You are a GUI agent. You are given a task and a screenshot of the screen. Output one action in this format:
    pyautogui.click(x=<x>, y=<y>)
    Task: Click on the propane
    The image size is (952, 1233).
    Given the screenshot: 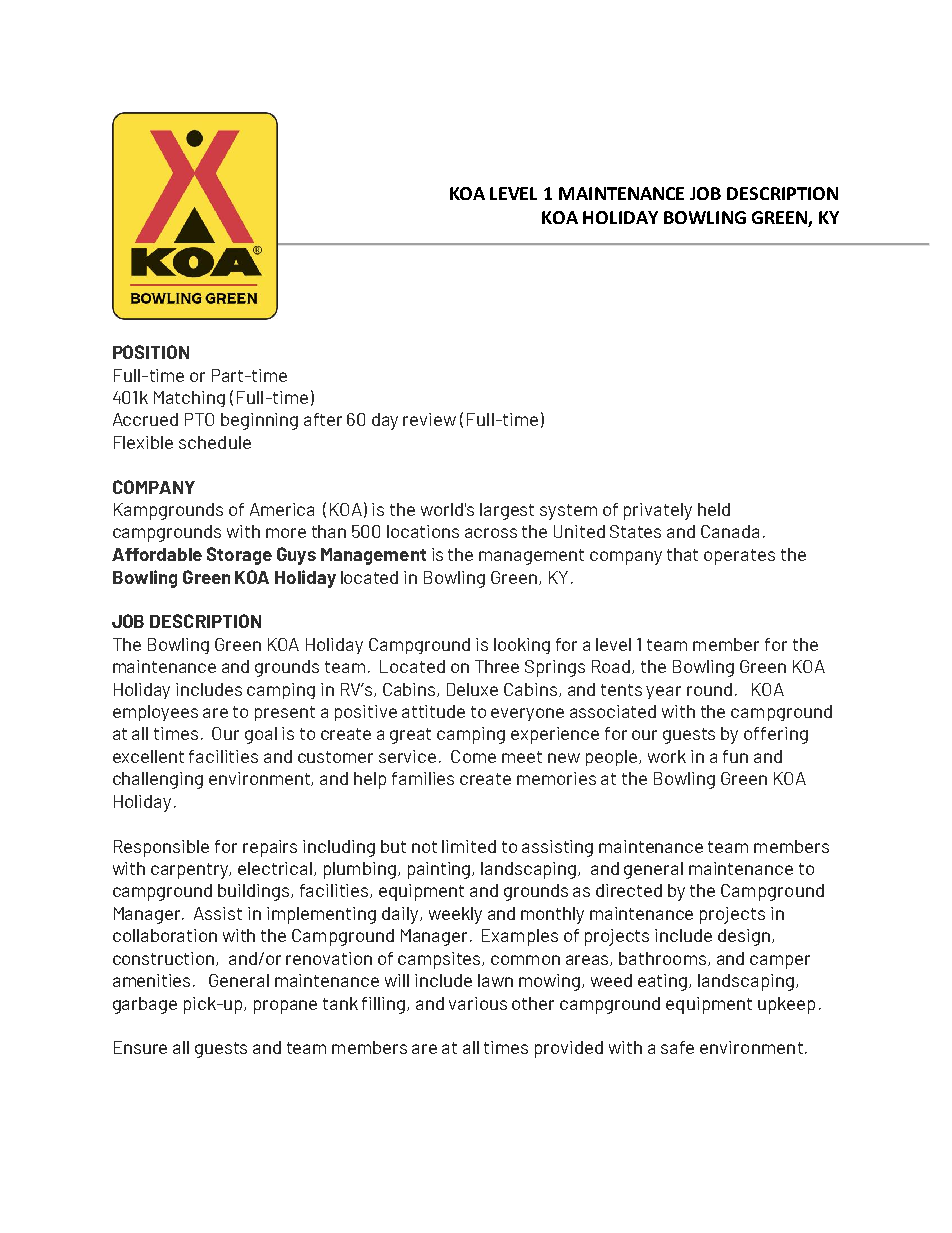 What is the action you would take?
    pyautogui.click(x=285, y=1007)
